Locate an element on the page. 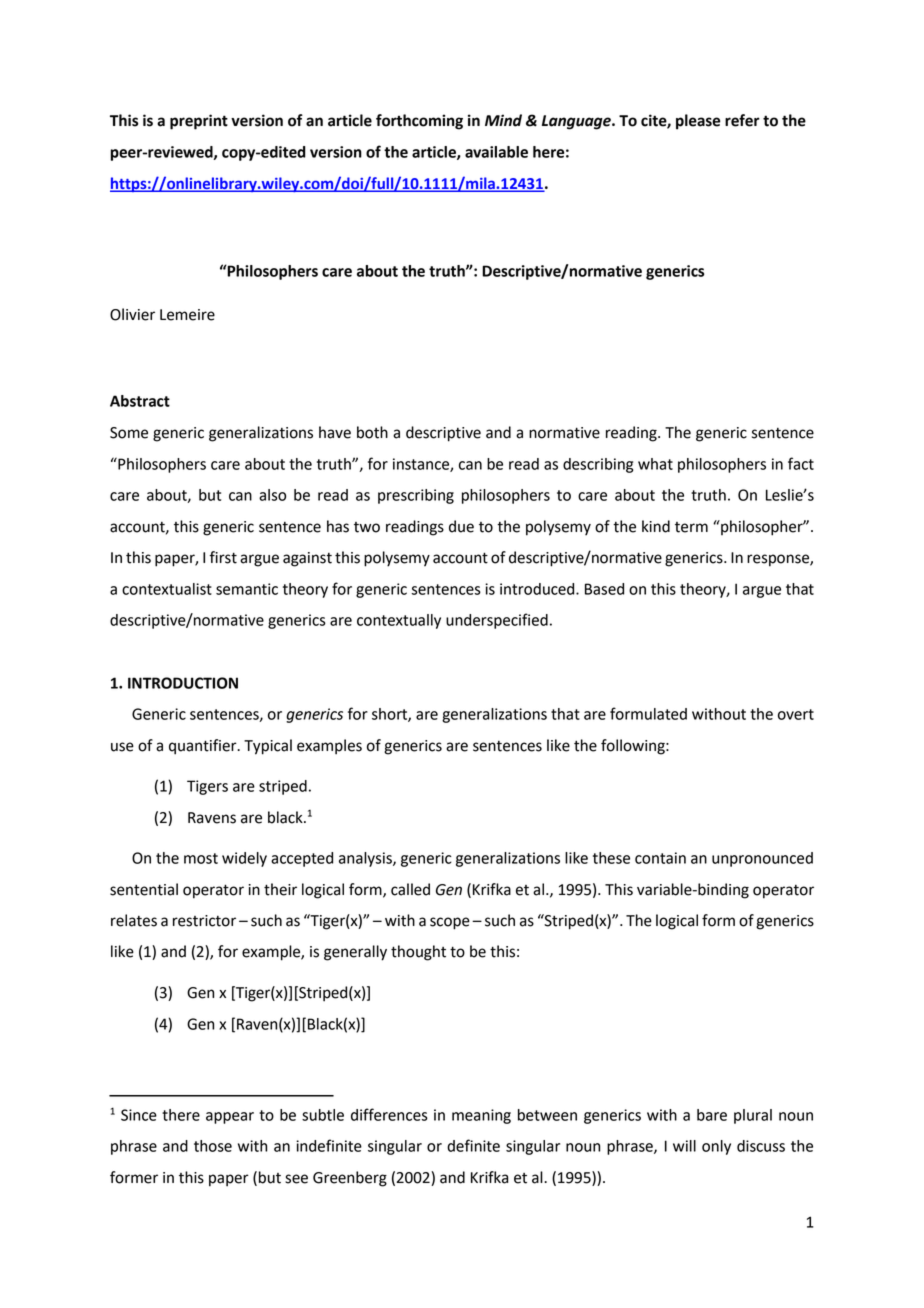 This page has height=1308, width=924. contextually is located at coordinates (399, 621).
